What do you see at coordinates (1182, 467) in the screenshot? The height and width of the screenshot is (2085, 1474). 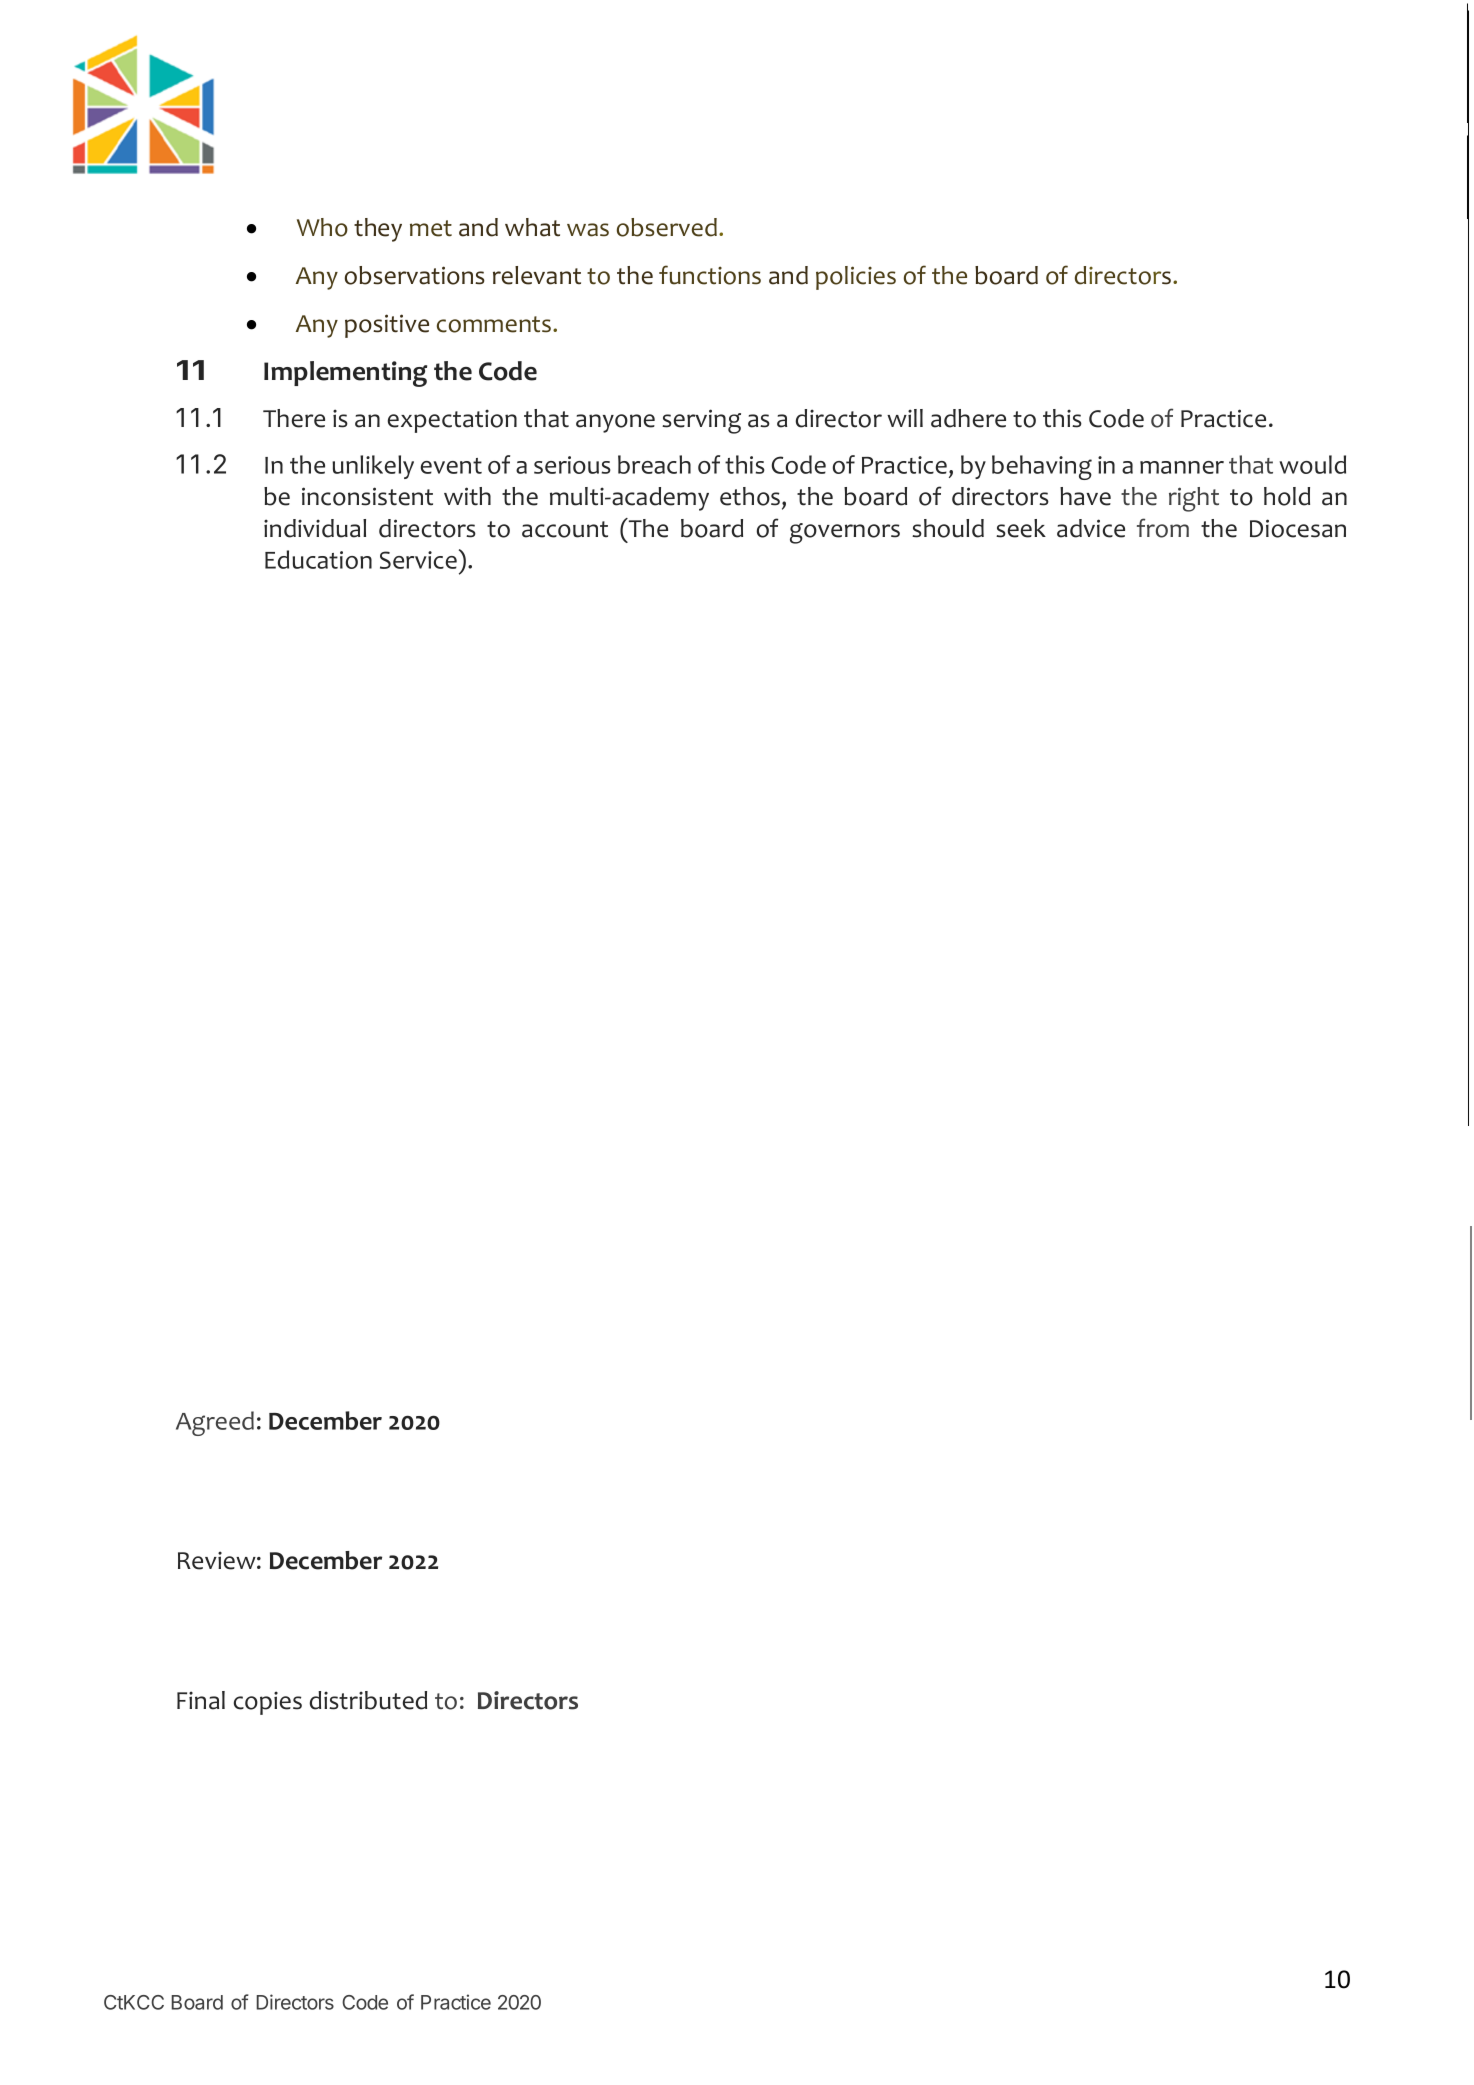 I see `manner` at bounding box center [1182, 467].
